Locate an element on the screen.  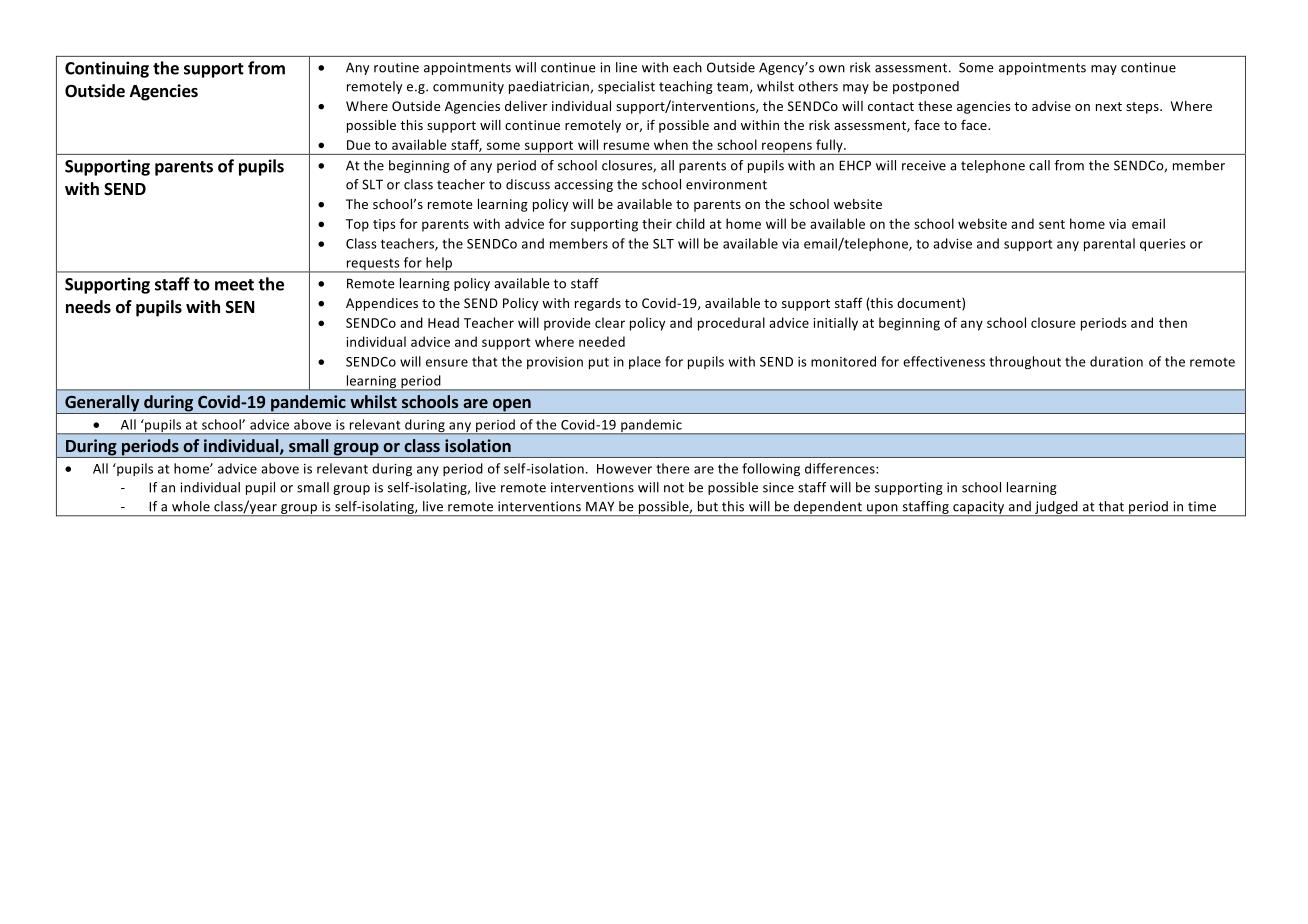
regards is located at coordinates (598, 304).
